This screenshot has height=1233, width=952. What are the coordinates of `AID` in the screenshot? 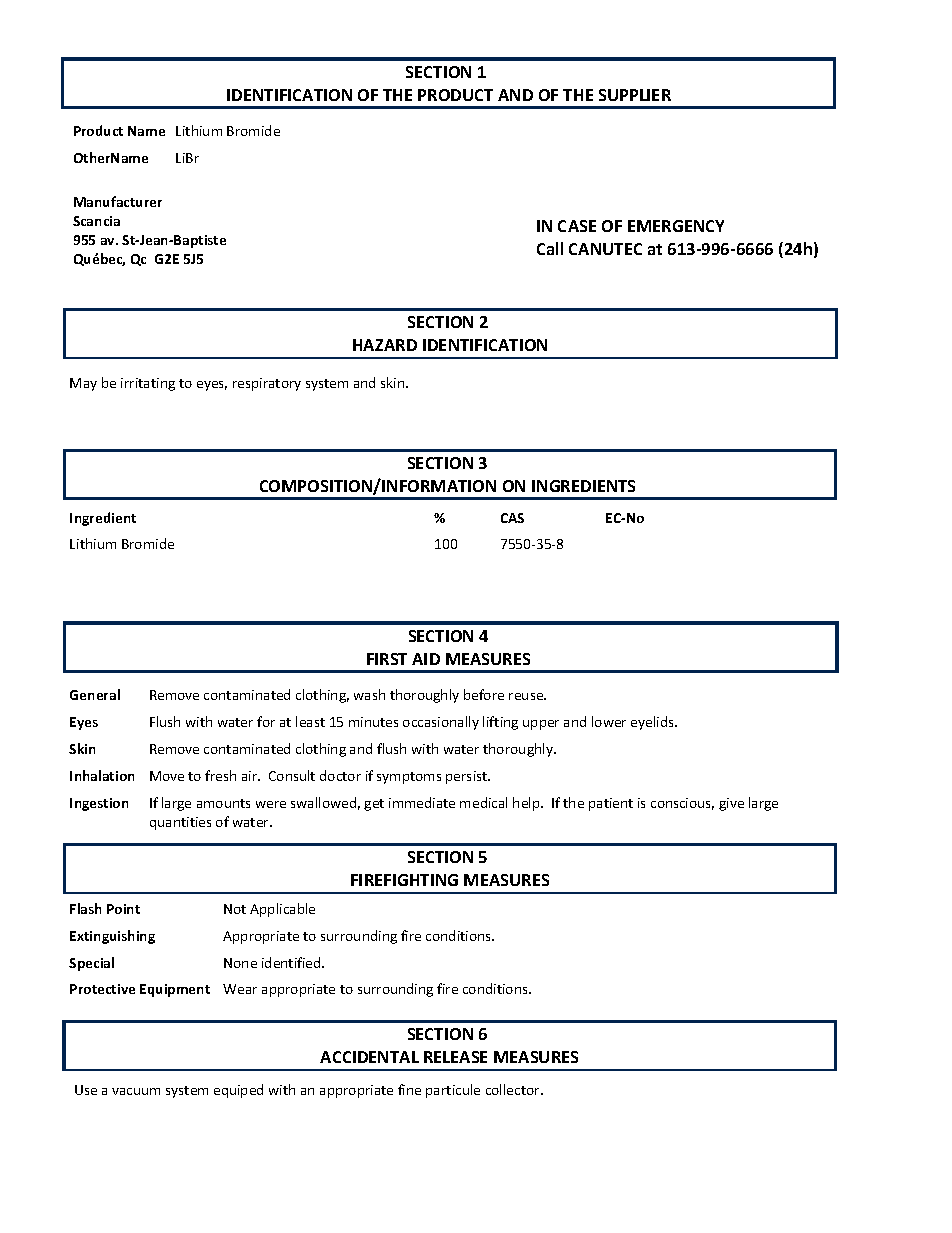 It's located at (426, 659).
